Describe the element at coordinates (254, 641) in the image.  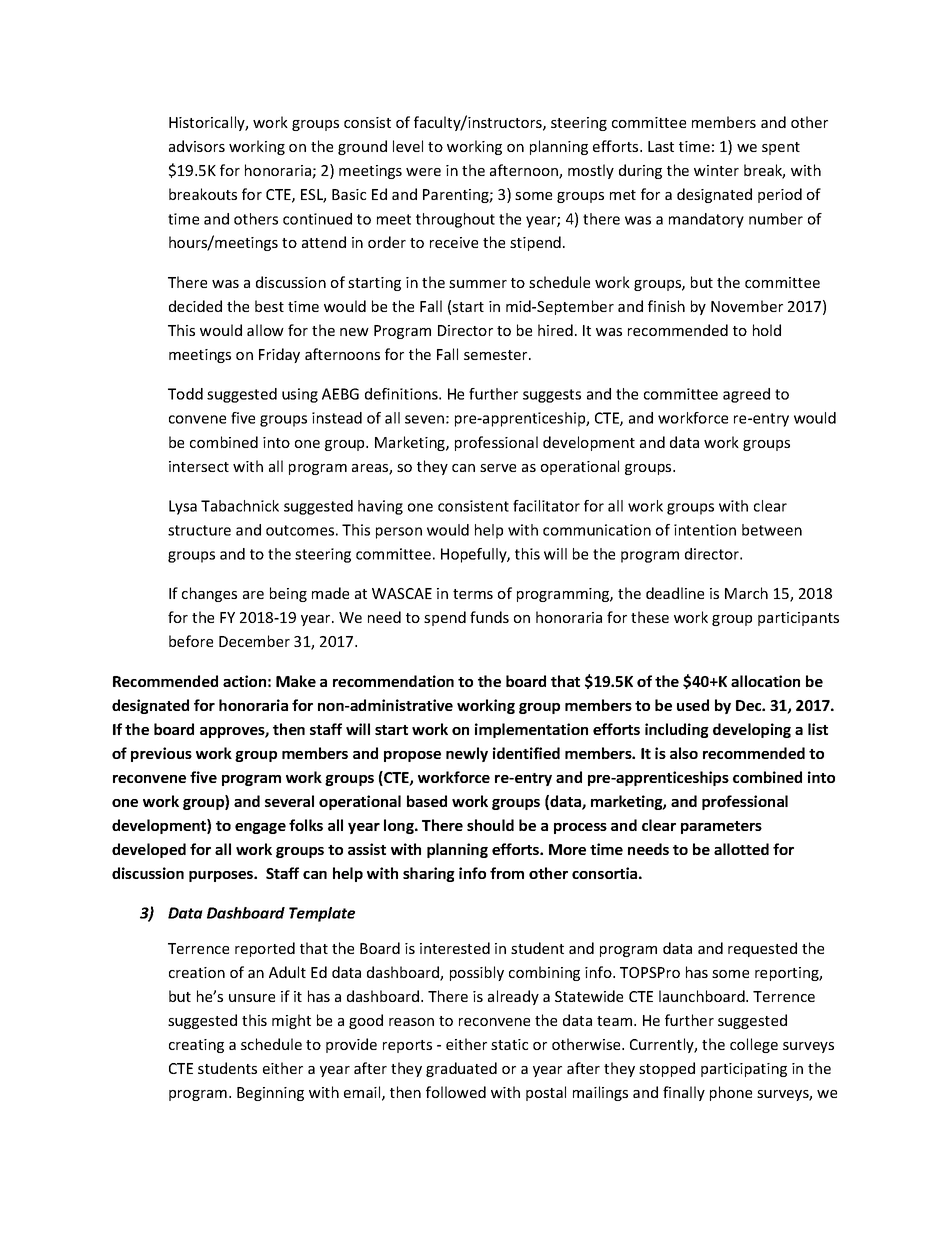
I see `December` at that location.
